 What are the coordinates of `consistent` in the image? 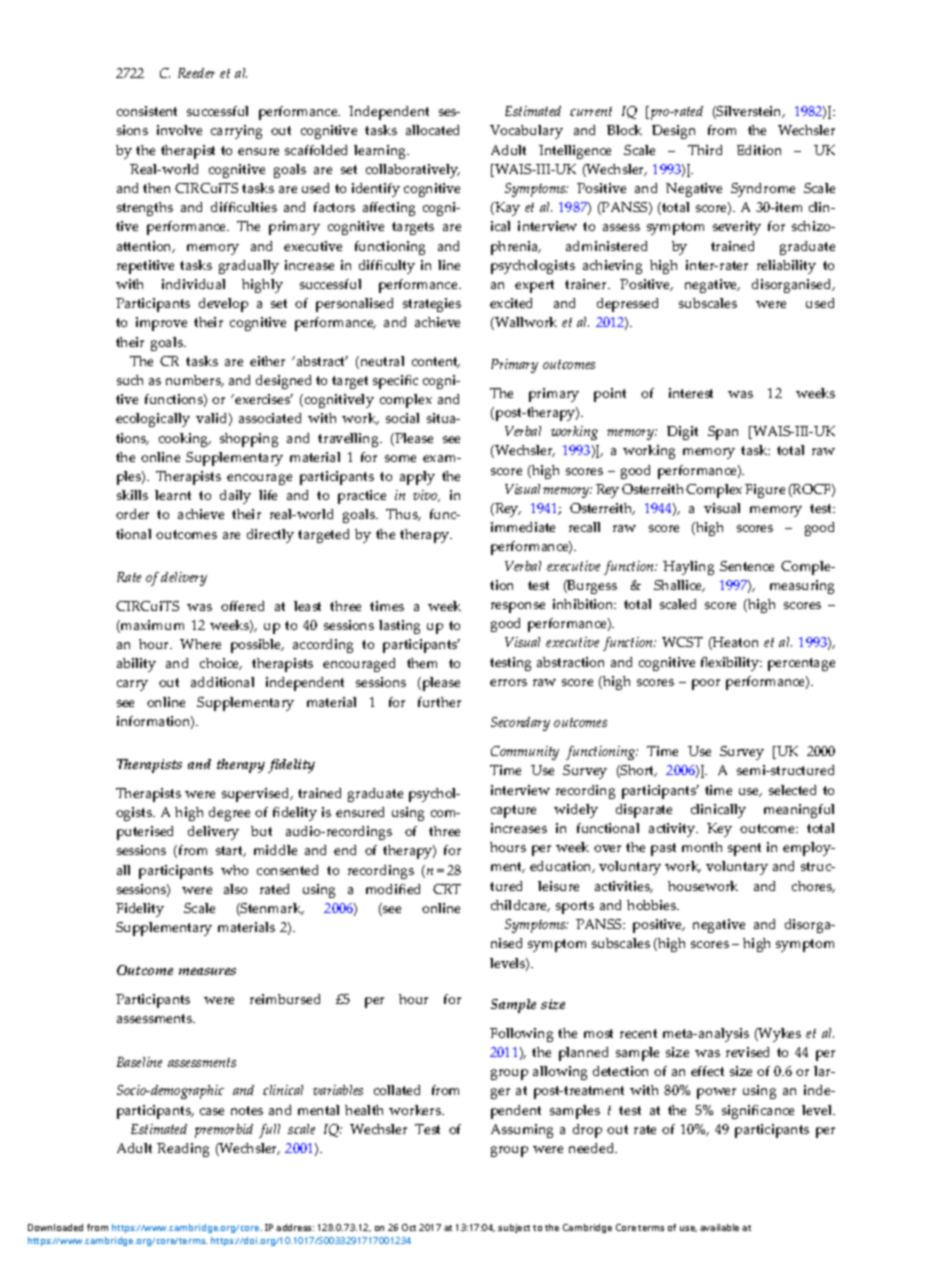 It's located at (147, 111).
